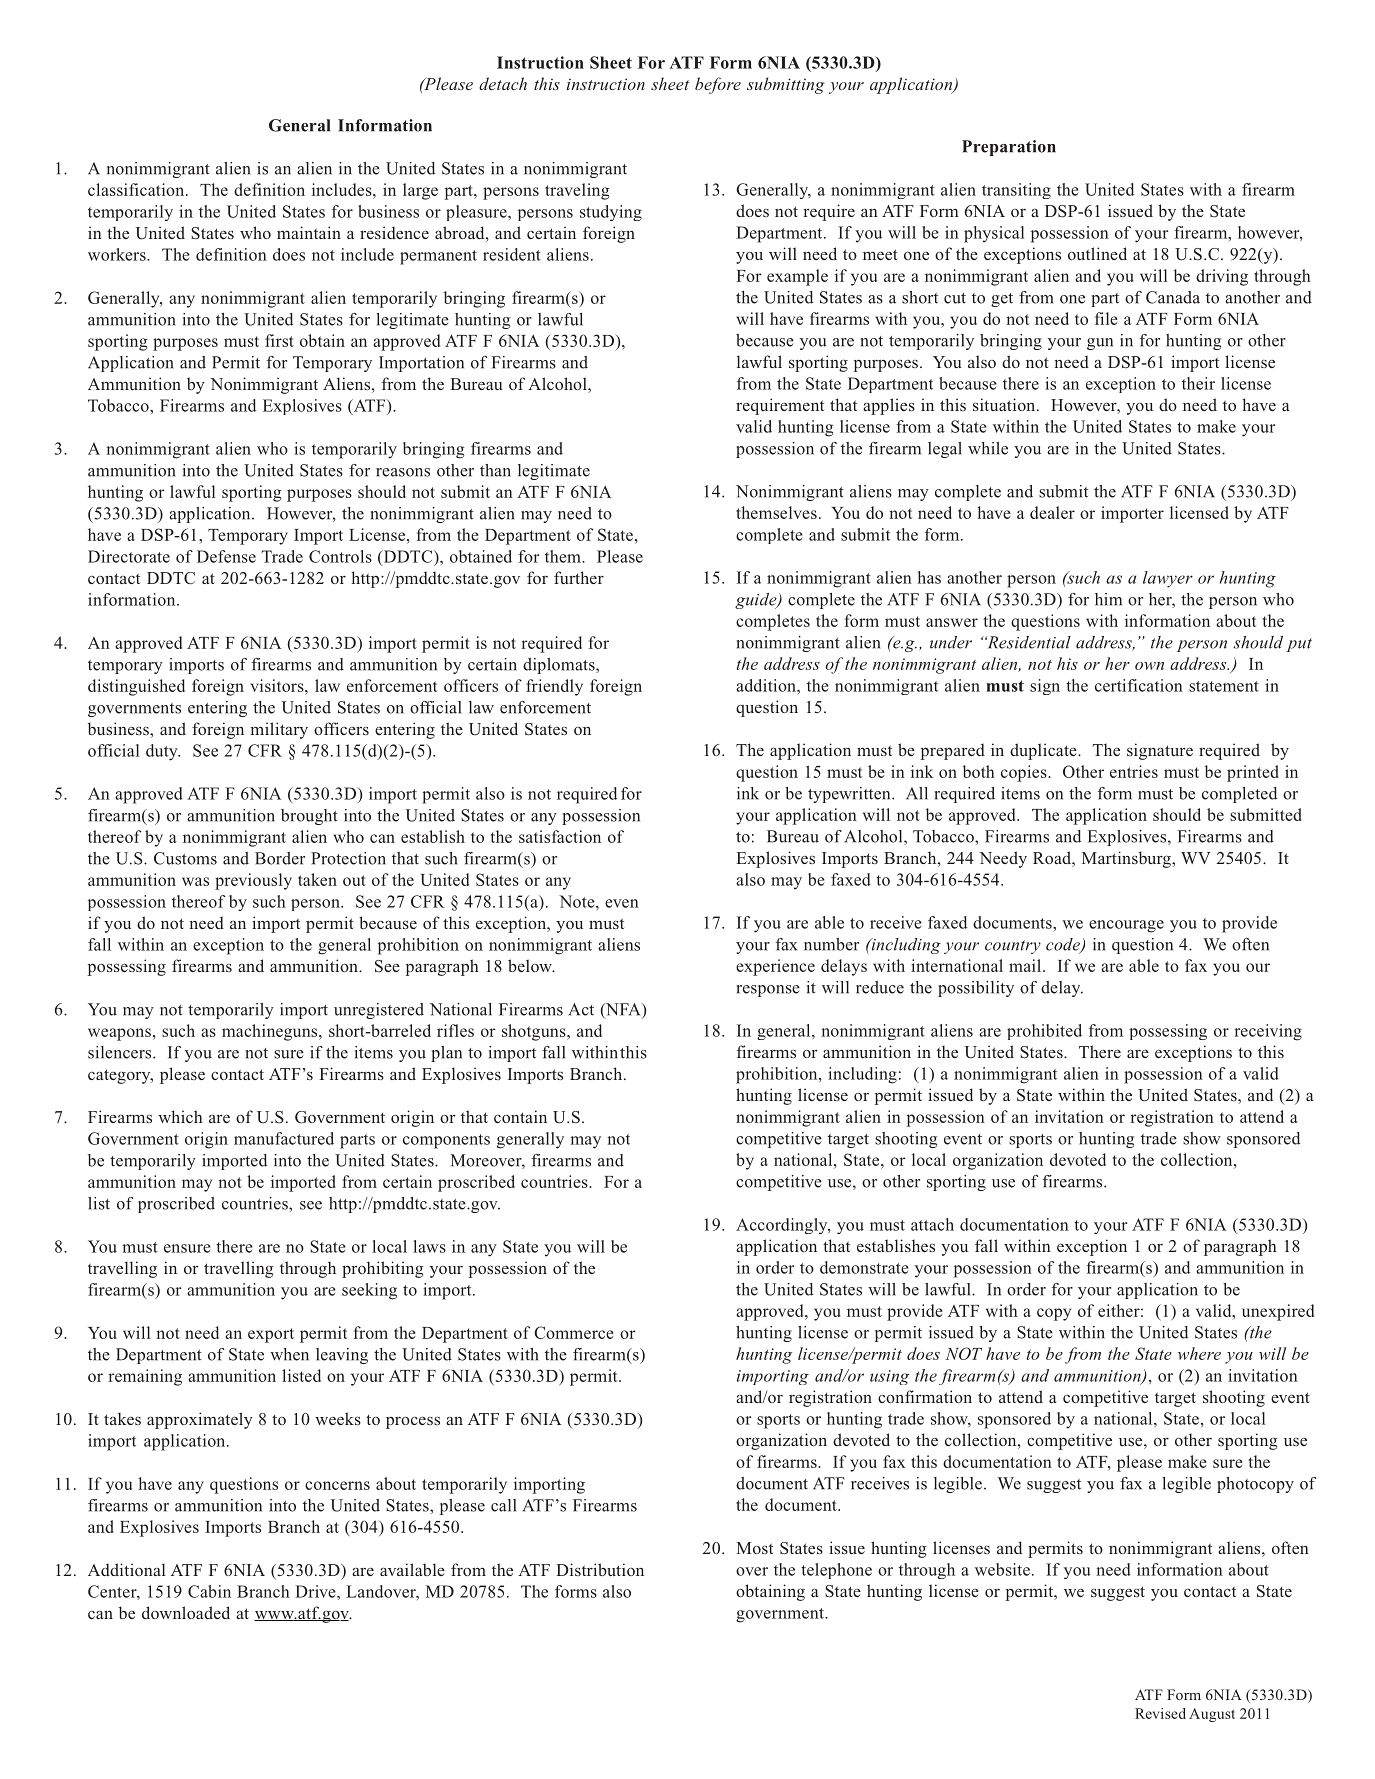 The image size is (1375, 1779). Describe the element at coordinates (1160, 1713) in the screenshot. I see `Revised` at that location.
